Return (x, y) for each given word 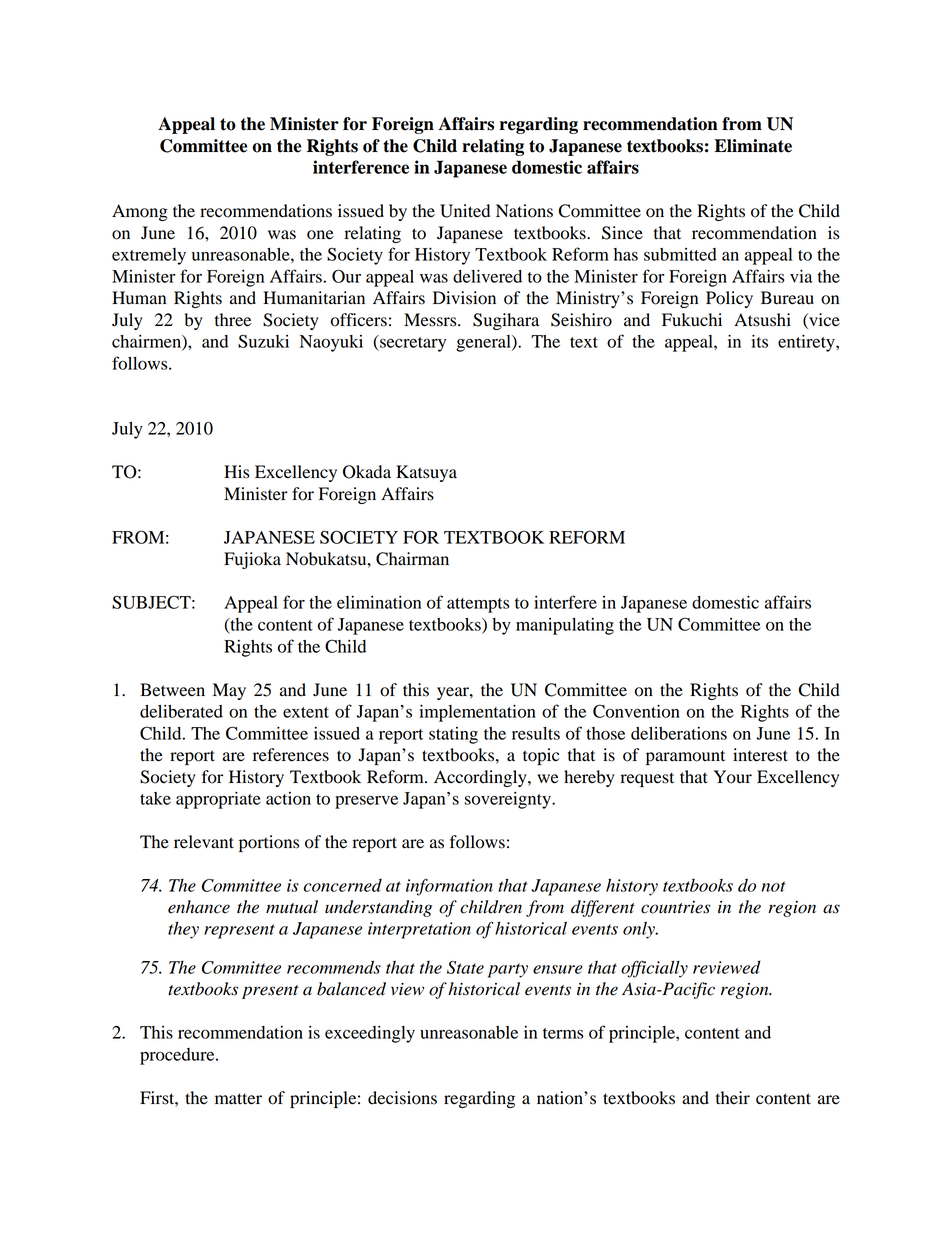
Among (140, 212)
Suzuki (263, 341)
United (465, 211)
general (484, 343)
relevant (204, 842)
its (759, 341)
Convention (636, 711)
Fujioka (252, 560)
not (773, 886)
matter (238, 1099)
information (449, 887)
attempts (478, 605)
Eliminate (753, 146)
